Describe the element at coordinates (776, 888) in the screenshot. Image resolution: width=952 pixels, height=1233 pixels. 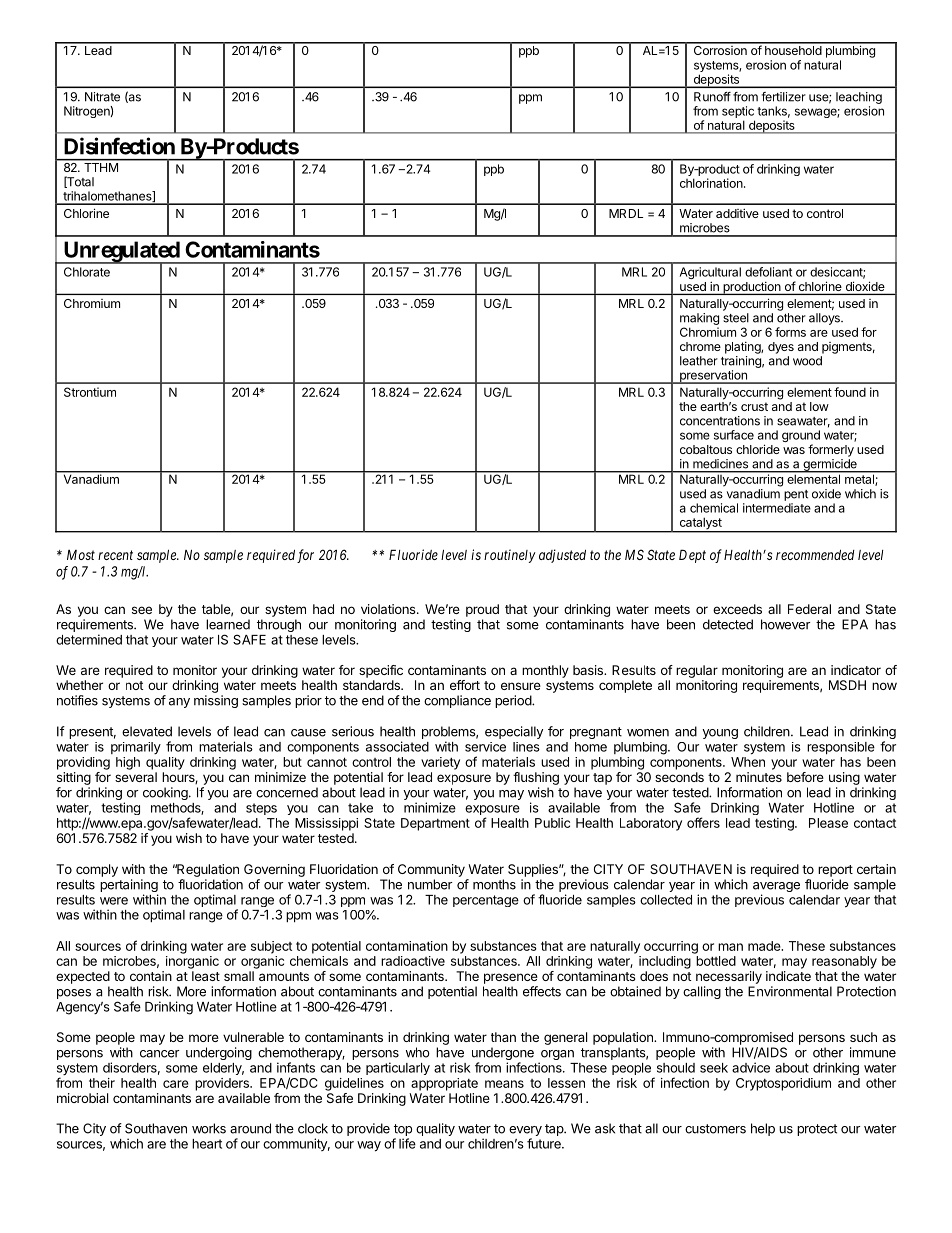
I see `average` at that location.
